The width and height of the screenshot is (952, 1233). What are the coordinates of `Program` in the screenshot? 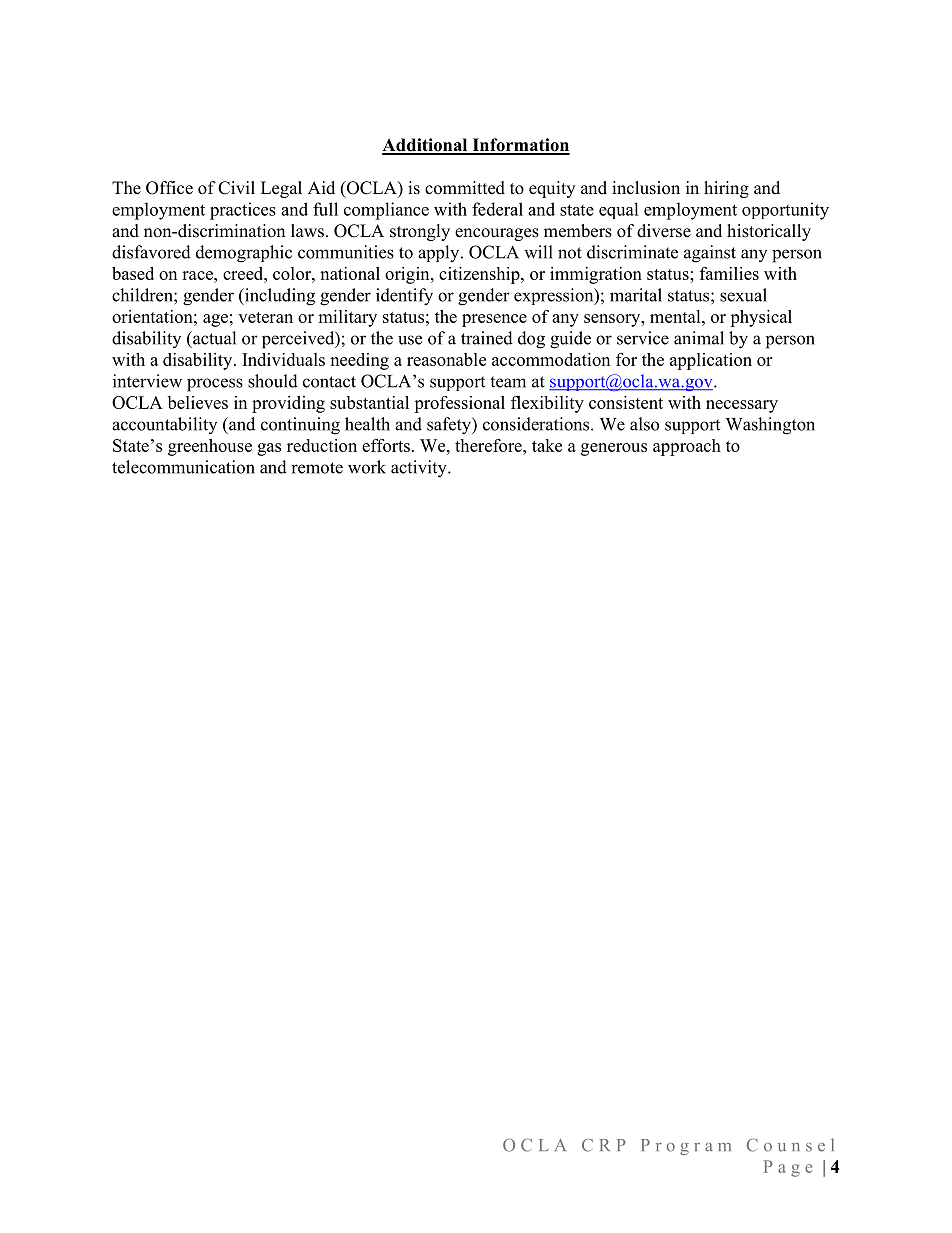 It's located at (686, 1147).
